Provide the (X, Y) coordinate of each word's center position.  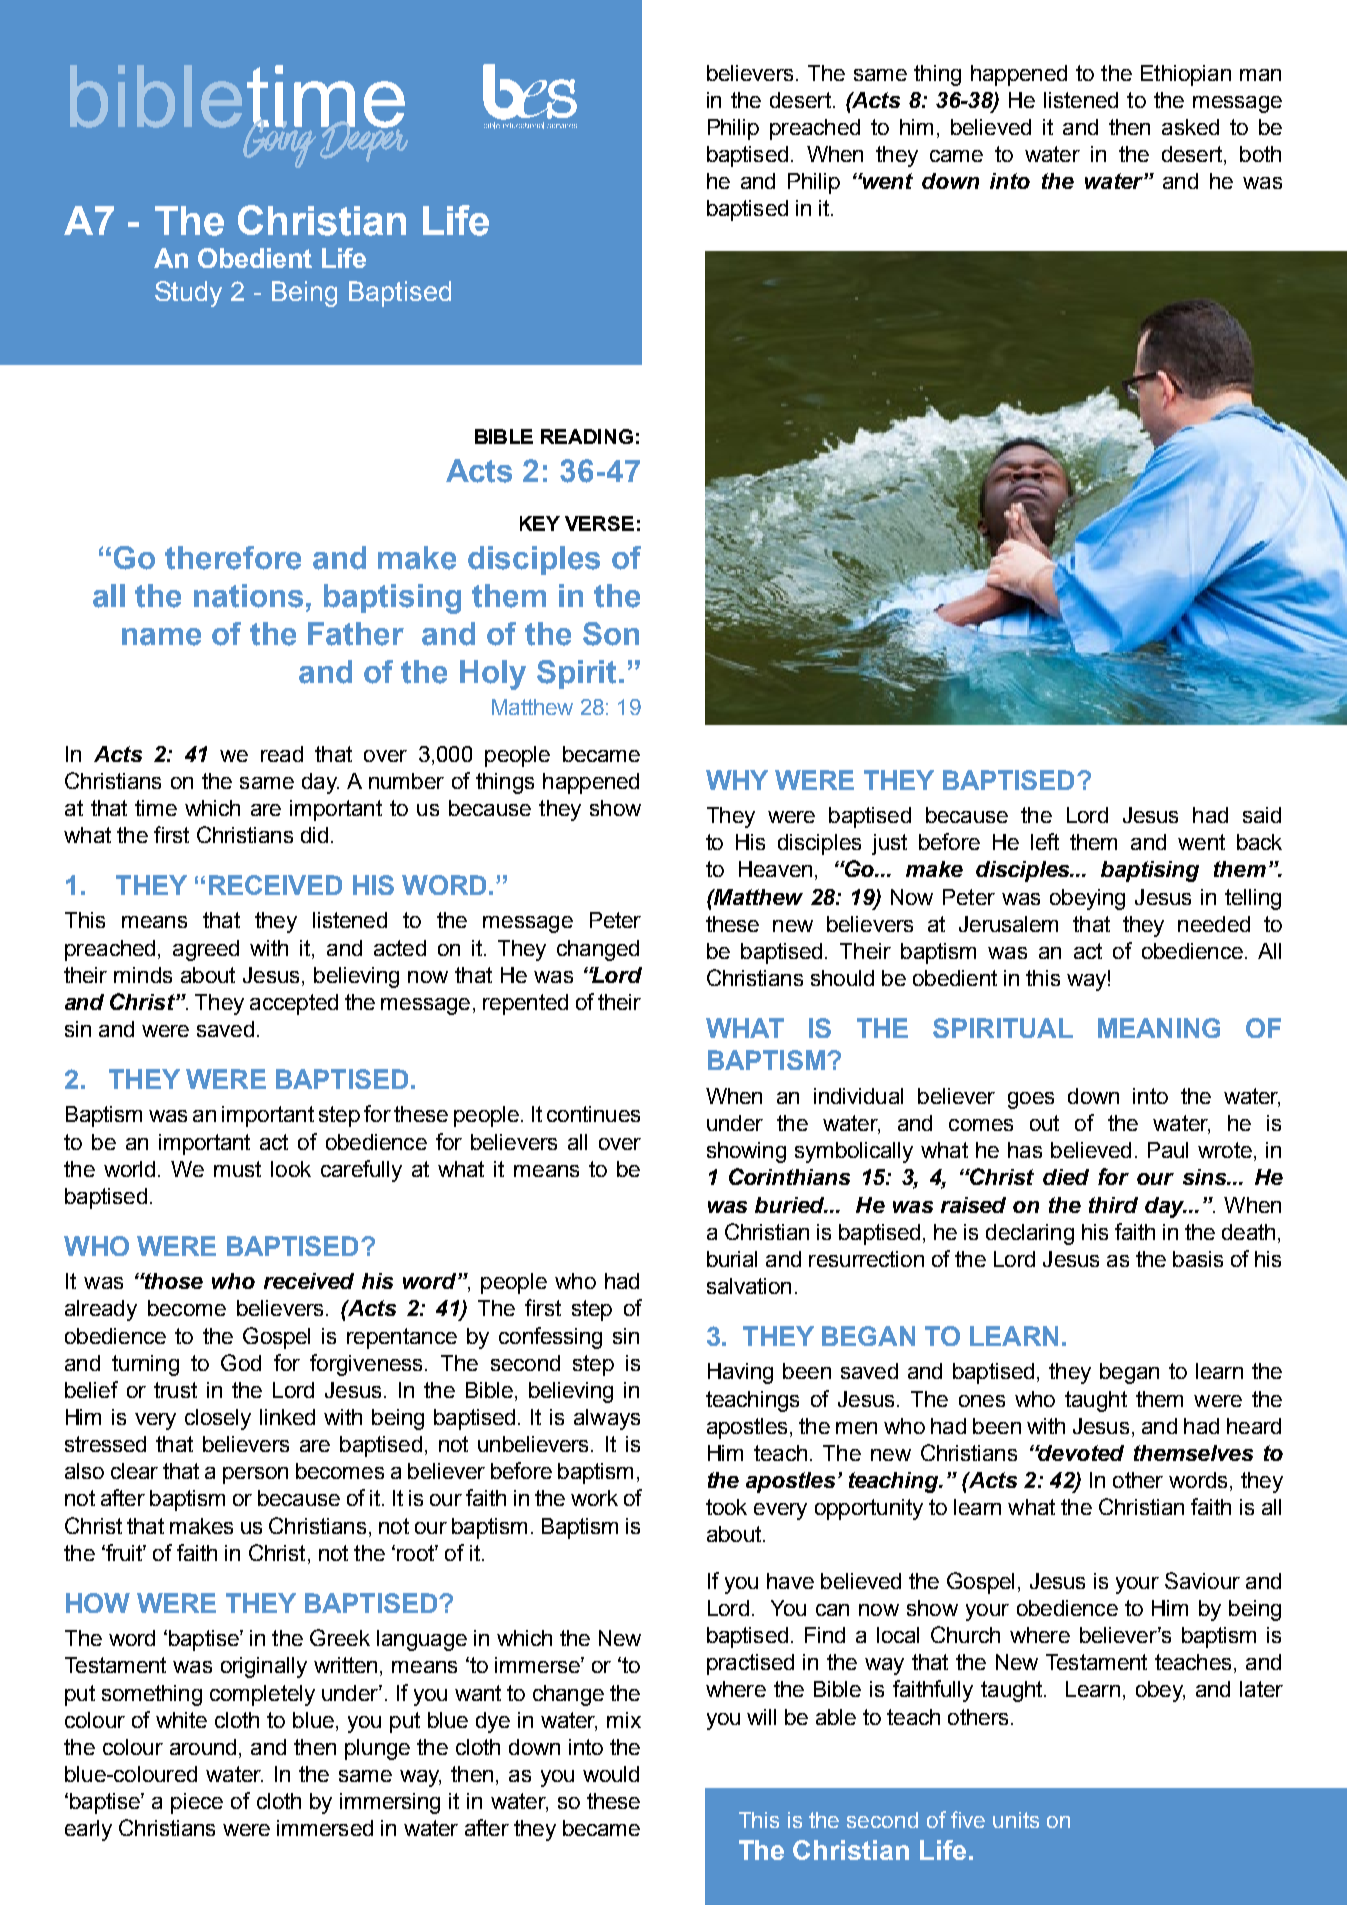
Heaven (775, 869)
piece (197, 1803)
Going (279, 142)
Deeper (364, 140)
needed (1214, 924)
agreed (206, 950)
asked (1190, 127)
